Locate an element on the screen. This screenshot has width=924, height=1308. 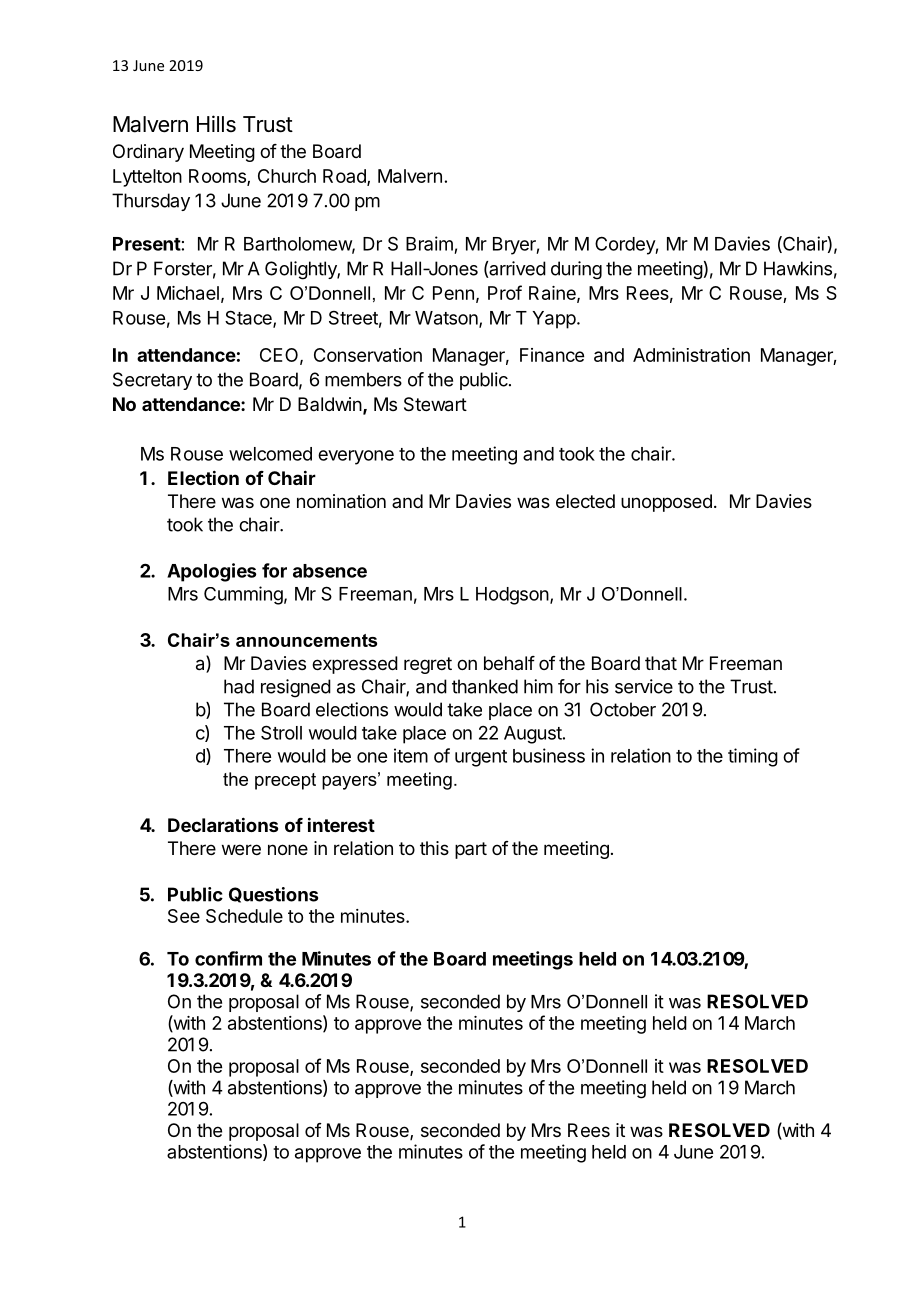
Hodgson is located at coordinates (512, 596).
